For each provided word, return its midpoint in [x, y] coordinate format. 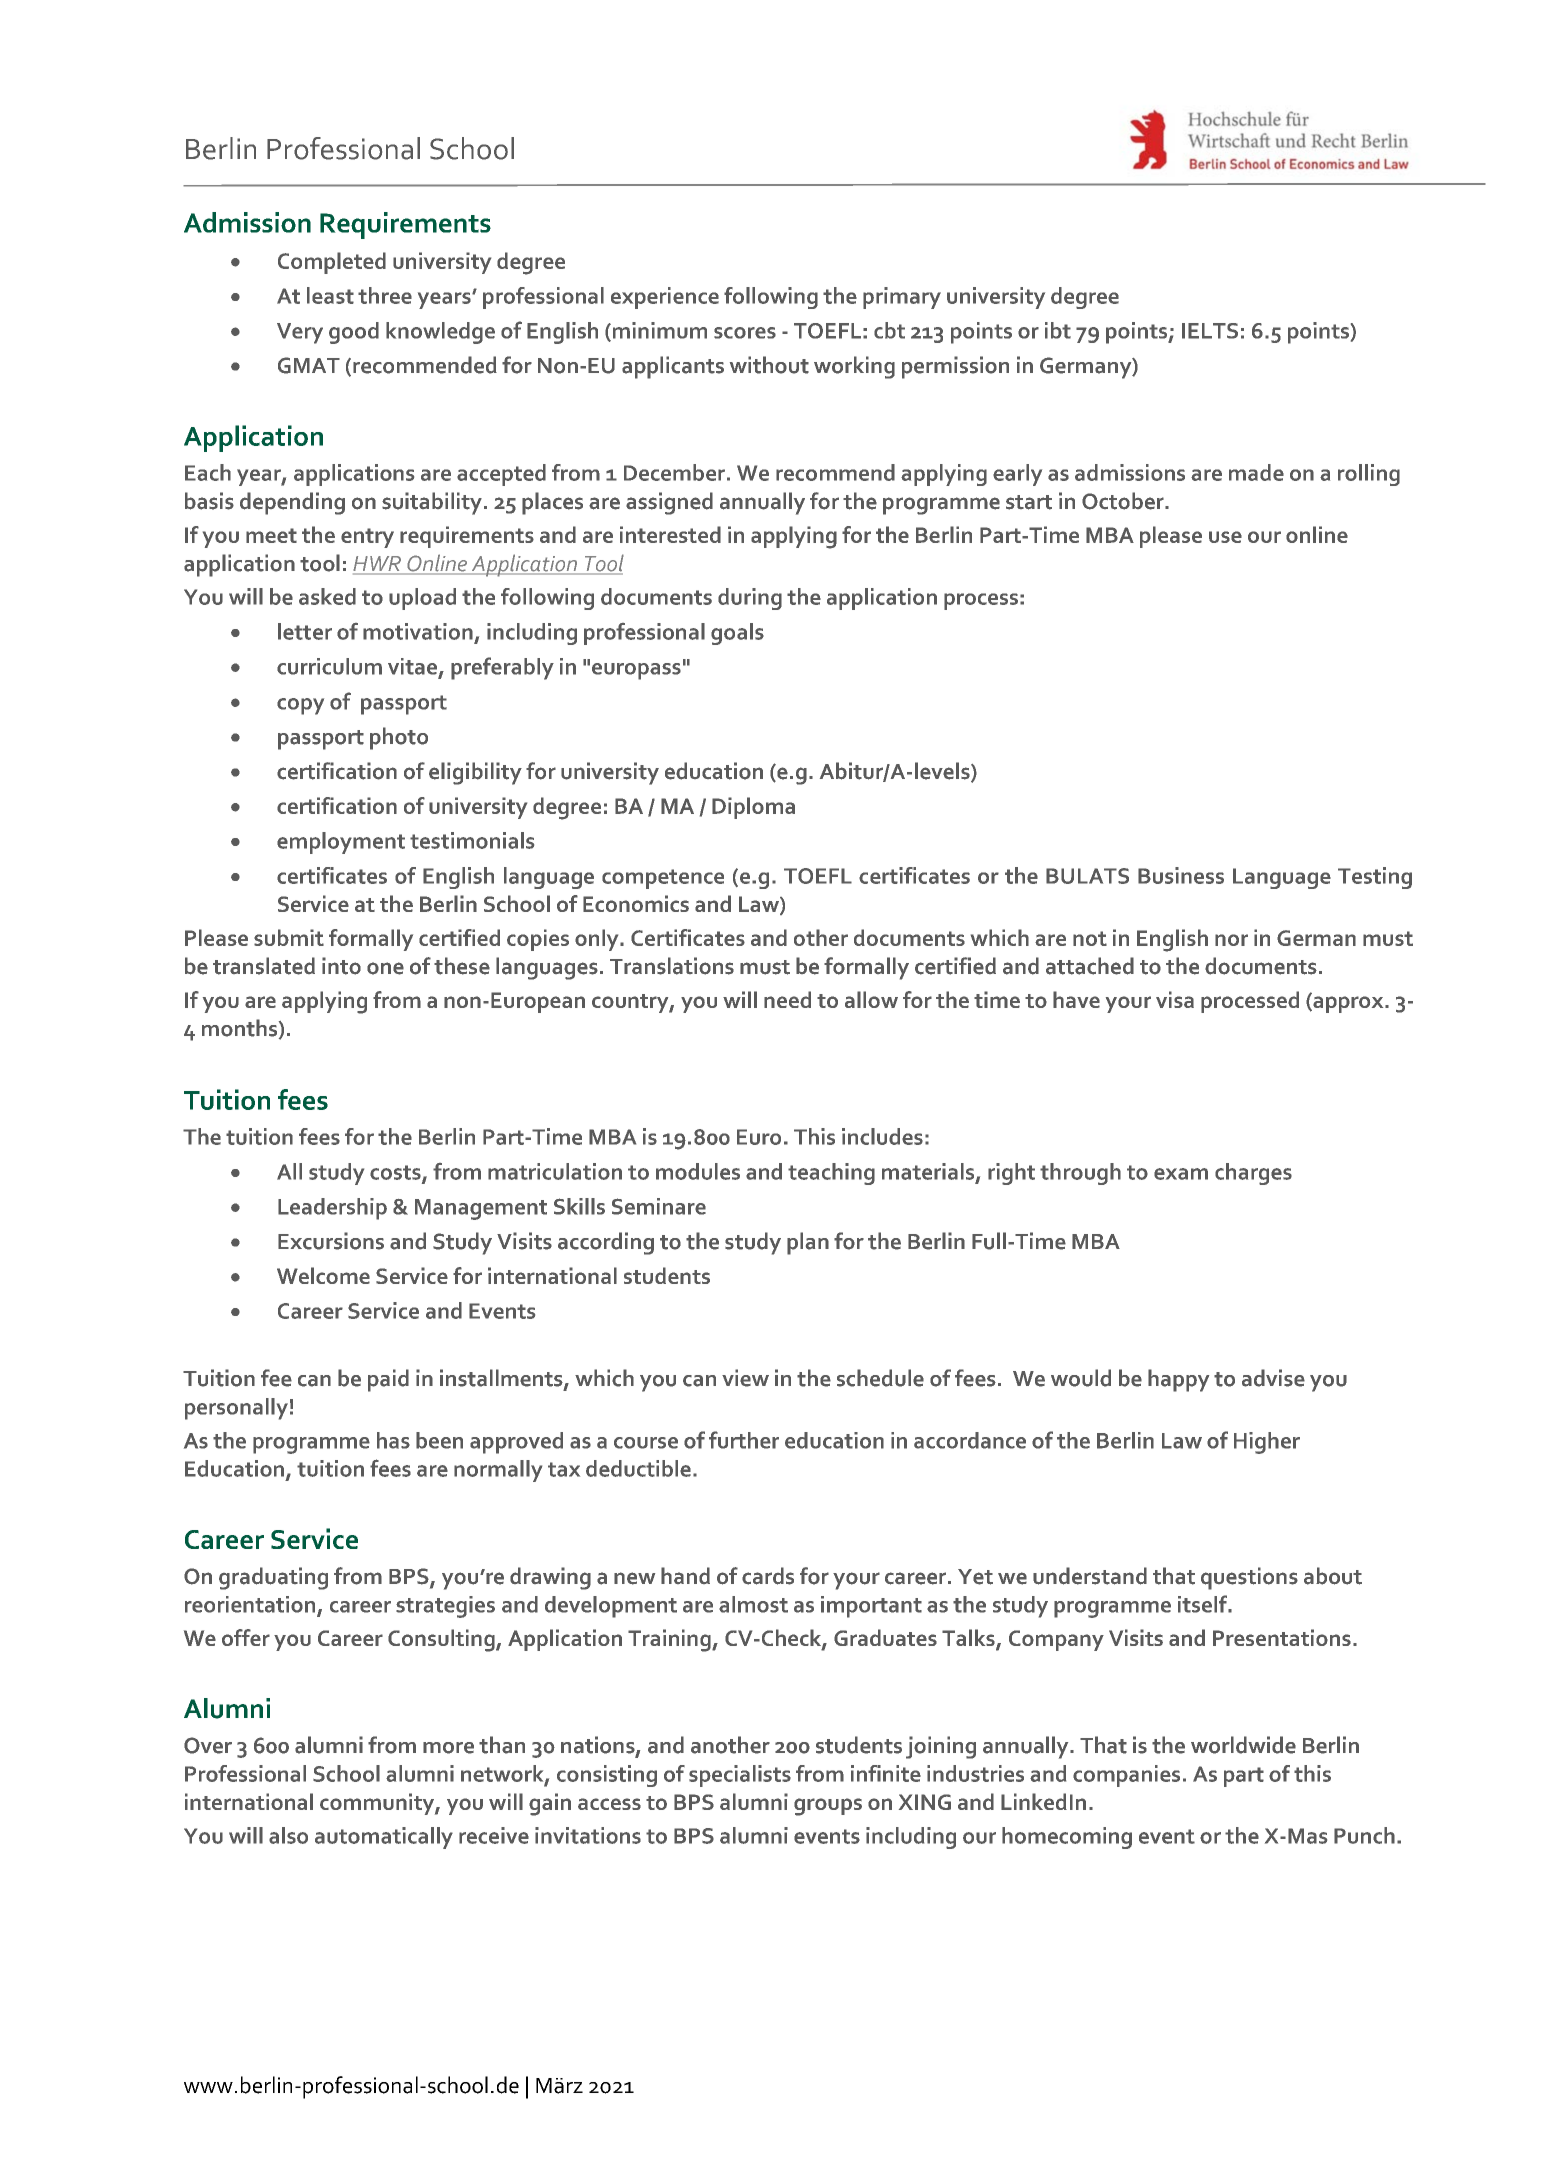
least [330, 295]
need [787, 999]
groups [828, 1807]
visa [1175, 999]
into [341, 966]
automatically [384, 1838]
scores [745, 333]
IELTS [1210, 331]
